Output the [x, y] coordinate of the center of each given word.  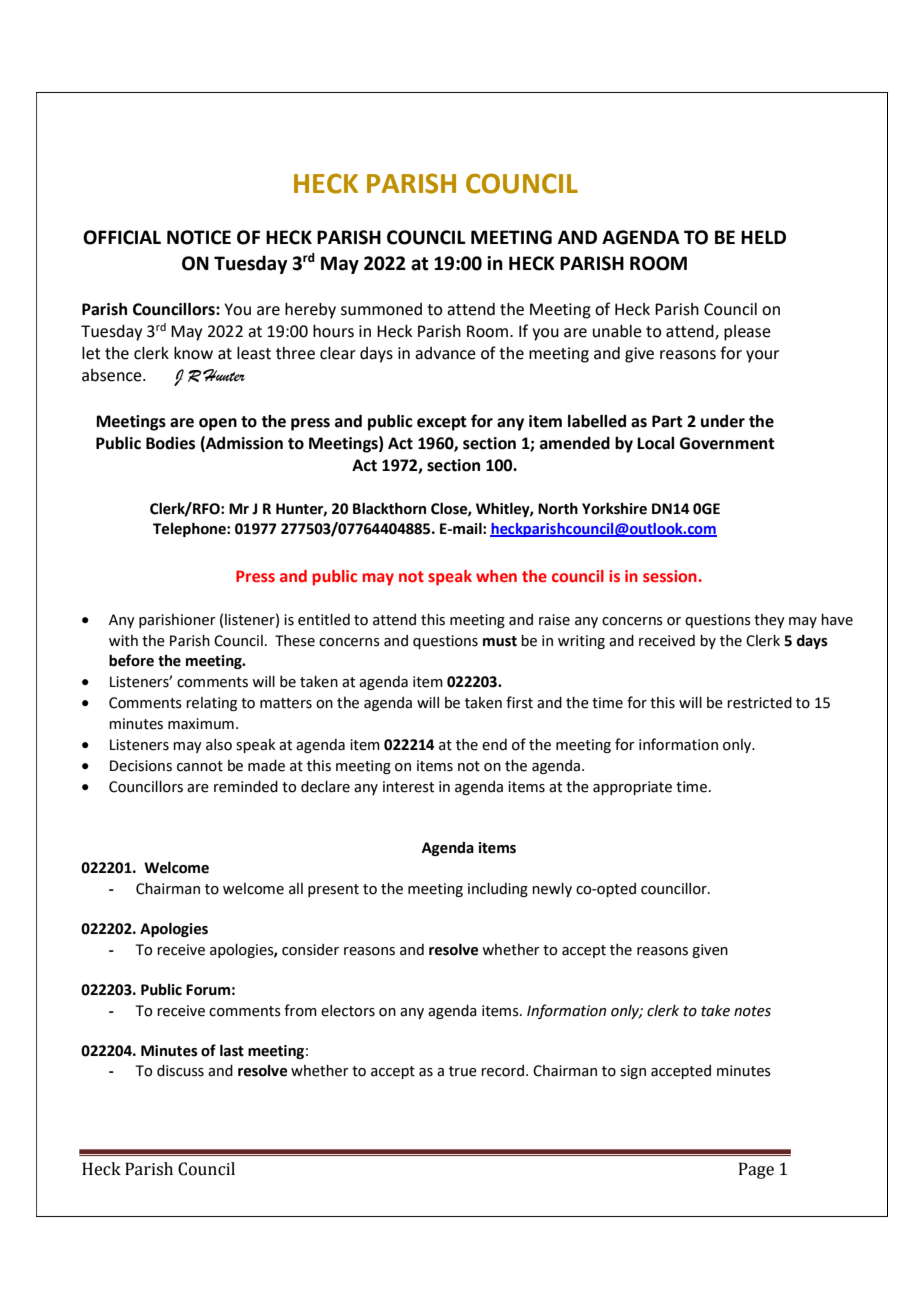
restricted [759, 703]
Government [727, 443]
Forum [208, 990]
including [498, 890]
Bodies [170, 443]
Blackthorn [389, 508]
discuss [180, 1071]
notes [752, 1011]
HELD [763, 237]
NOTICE [199, 237]
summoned [381, 309]
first [519, 702]
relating [211, 704]
